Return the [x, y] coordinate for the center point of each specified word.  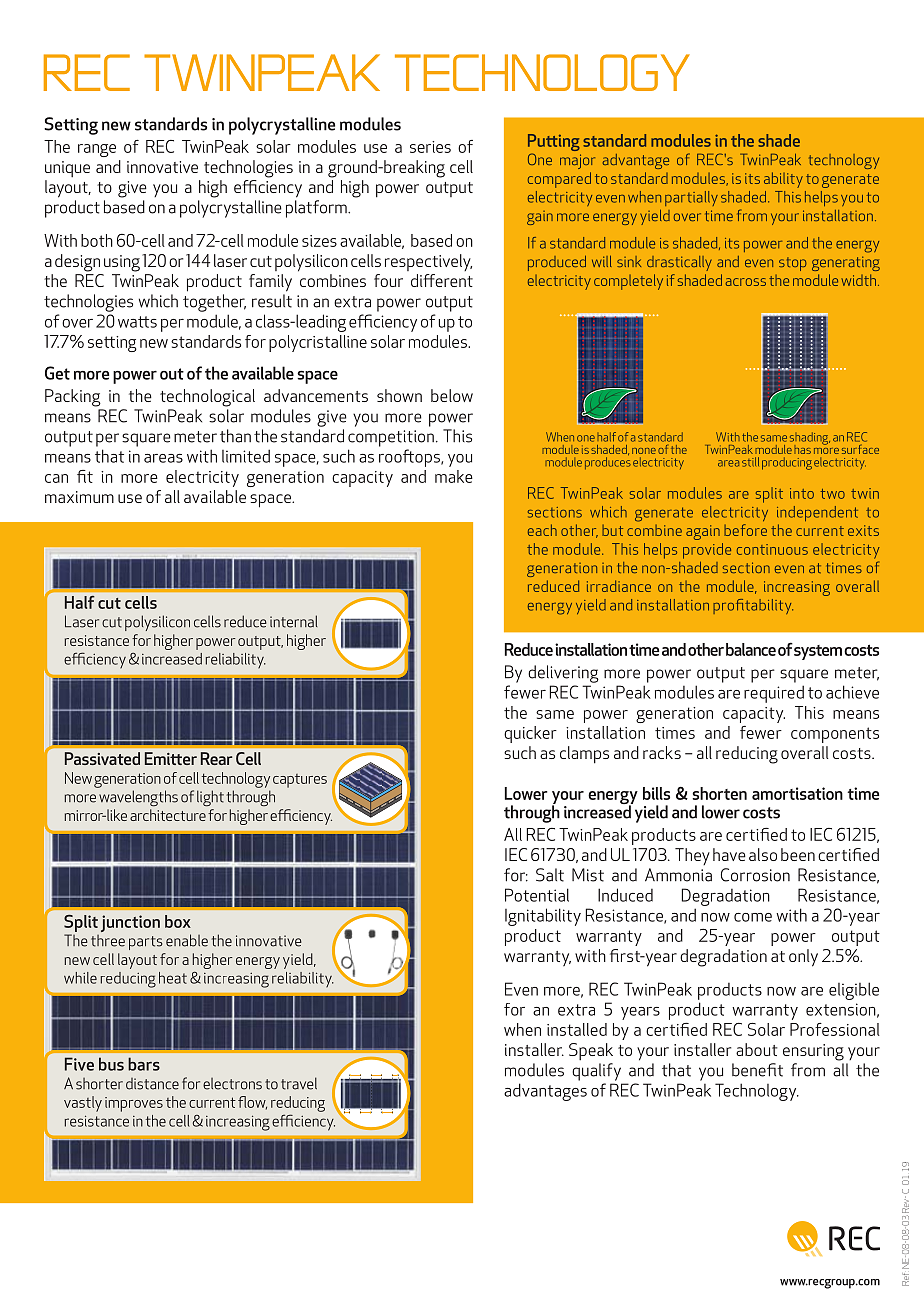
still [750, 462]
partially [691, 198]
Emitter [171, 758]
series [430, 147]
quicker [530, 734]
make [454, 476]
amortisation [797, 793]
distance [152, 1084]
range [97, 150]
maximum [79, 497]
